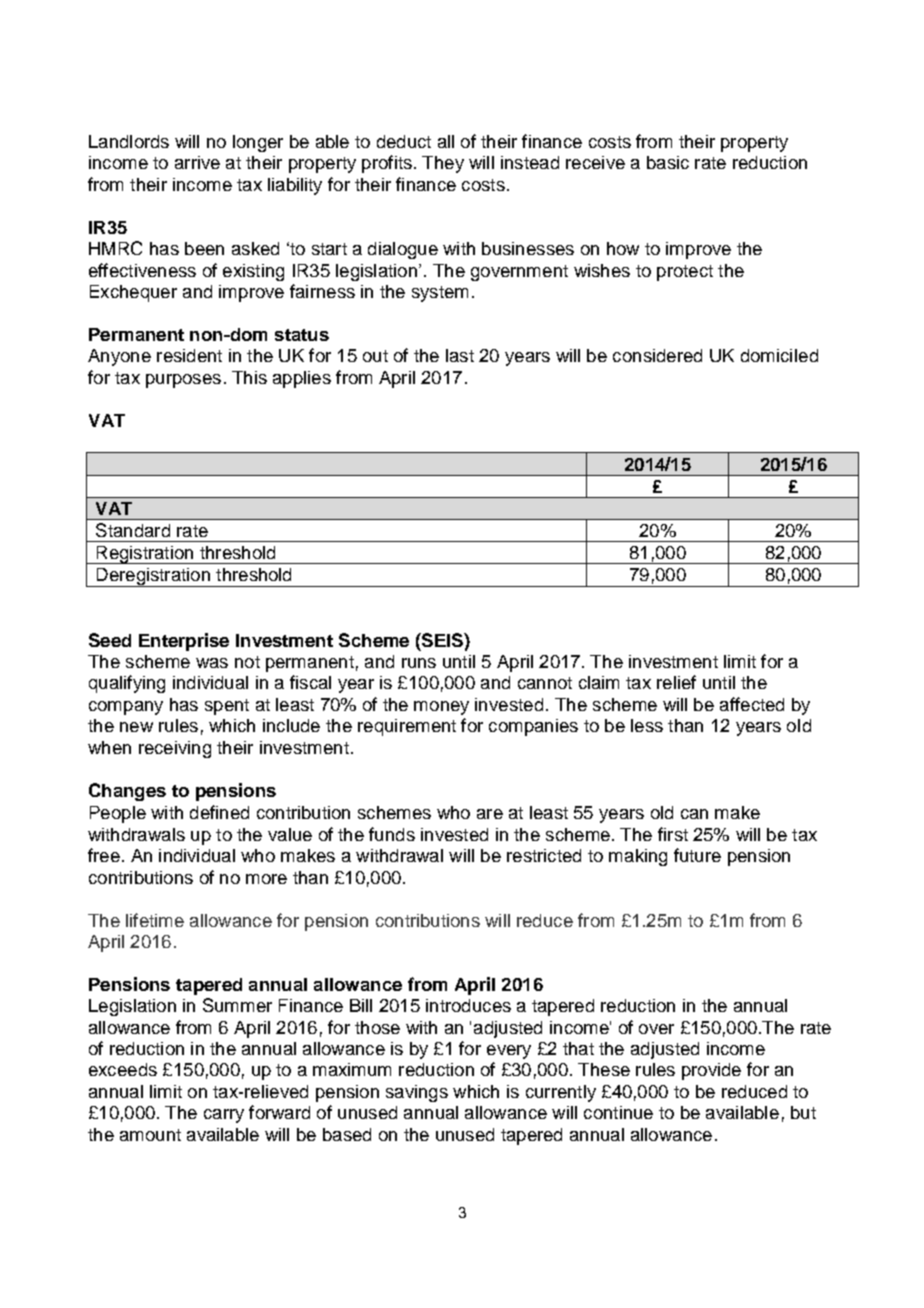  What do you see at coordinates (668, 162) in the page?
I see `basic` at bounding box center [668, 162].
